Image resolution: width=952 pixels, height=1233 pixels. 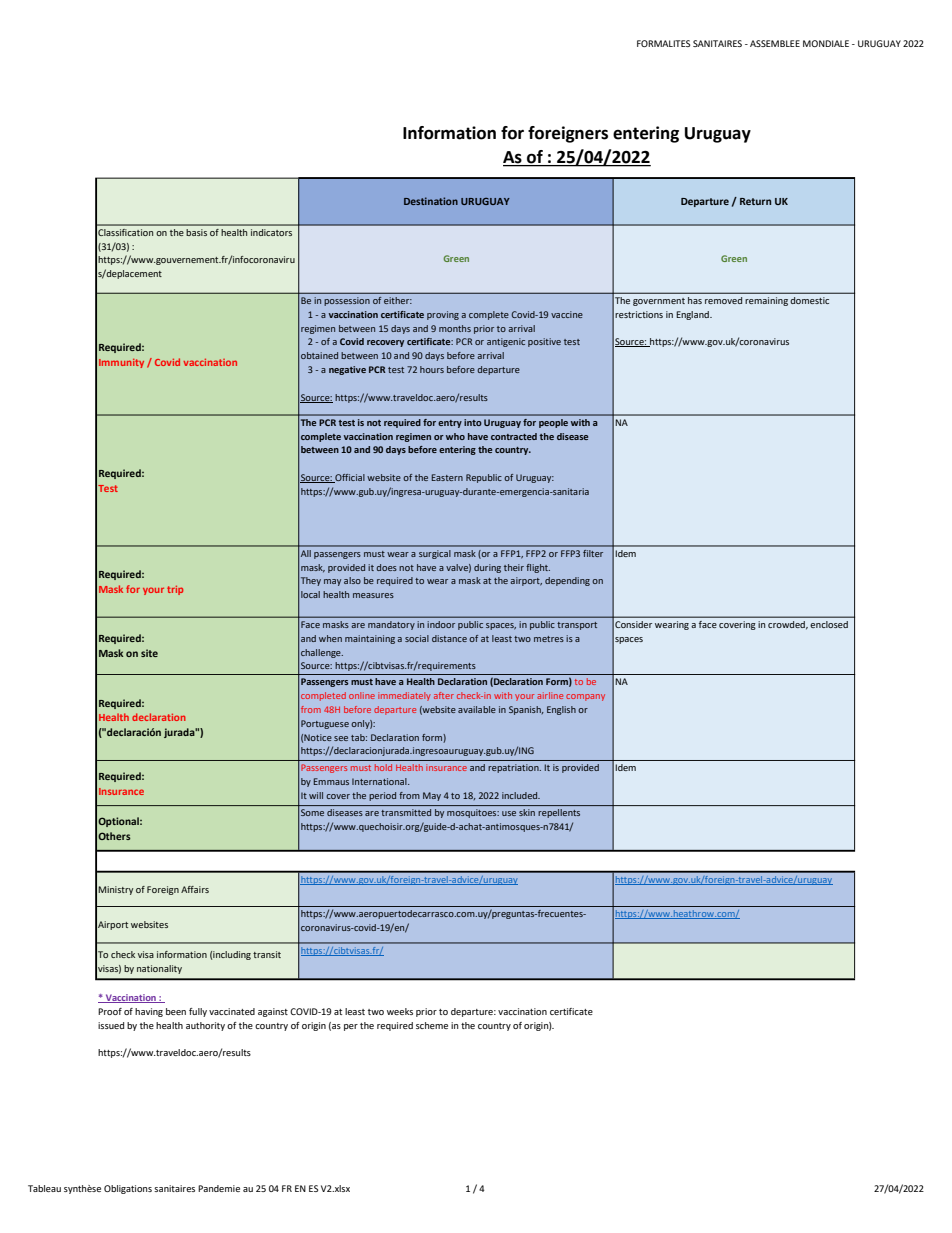 What do you see at coordinates (121, 363) in the document?
I see `Immunity` at bounding box center [121, 363].
